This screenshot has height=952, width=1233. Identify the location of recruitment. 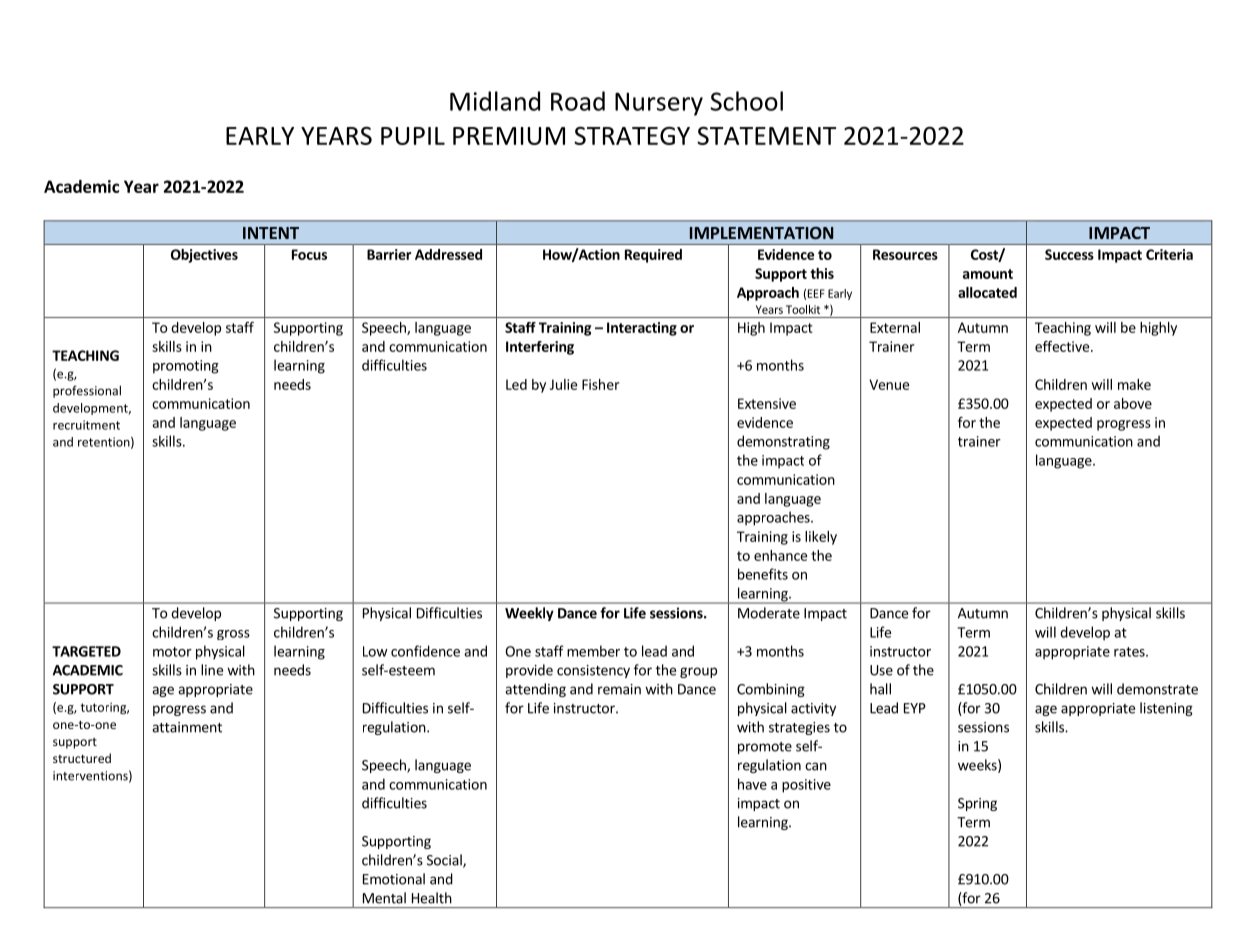
(86, 425).
